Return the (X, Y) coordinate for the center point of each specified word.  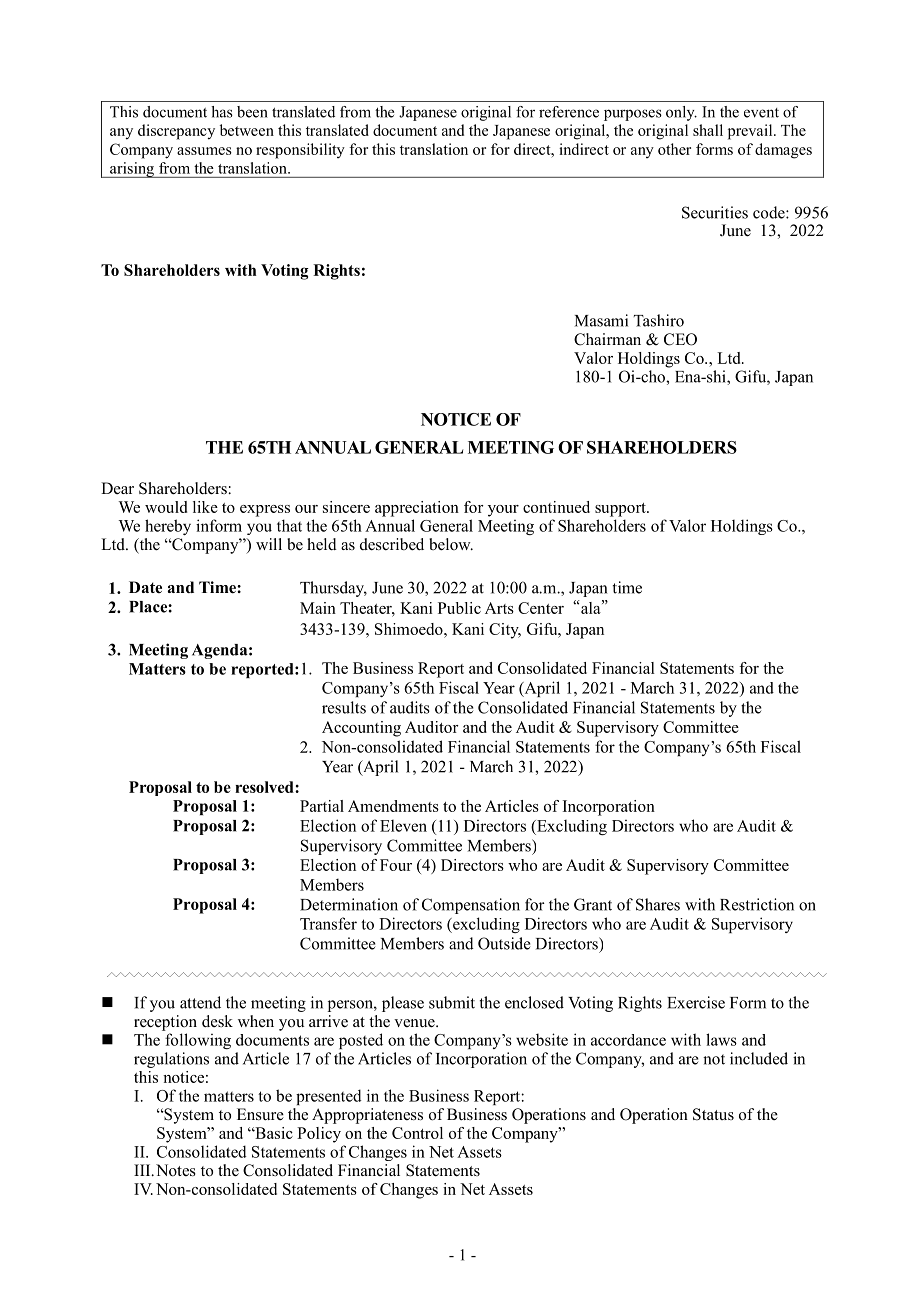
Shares (658, 904)
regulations (171, 1060)
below (451, 544)
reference (569, 112)
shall (708, 130)
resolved (265, 787)
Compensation (471, 906)
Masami (601, 320)
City (505, 631)
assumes (204, 151)
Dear (117, 488)
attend (200, 1002)
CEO (680, 339)
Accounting (361, 729)
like (205, 507)
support (621, 510)
